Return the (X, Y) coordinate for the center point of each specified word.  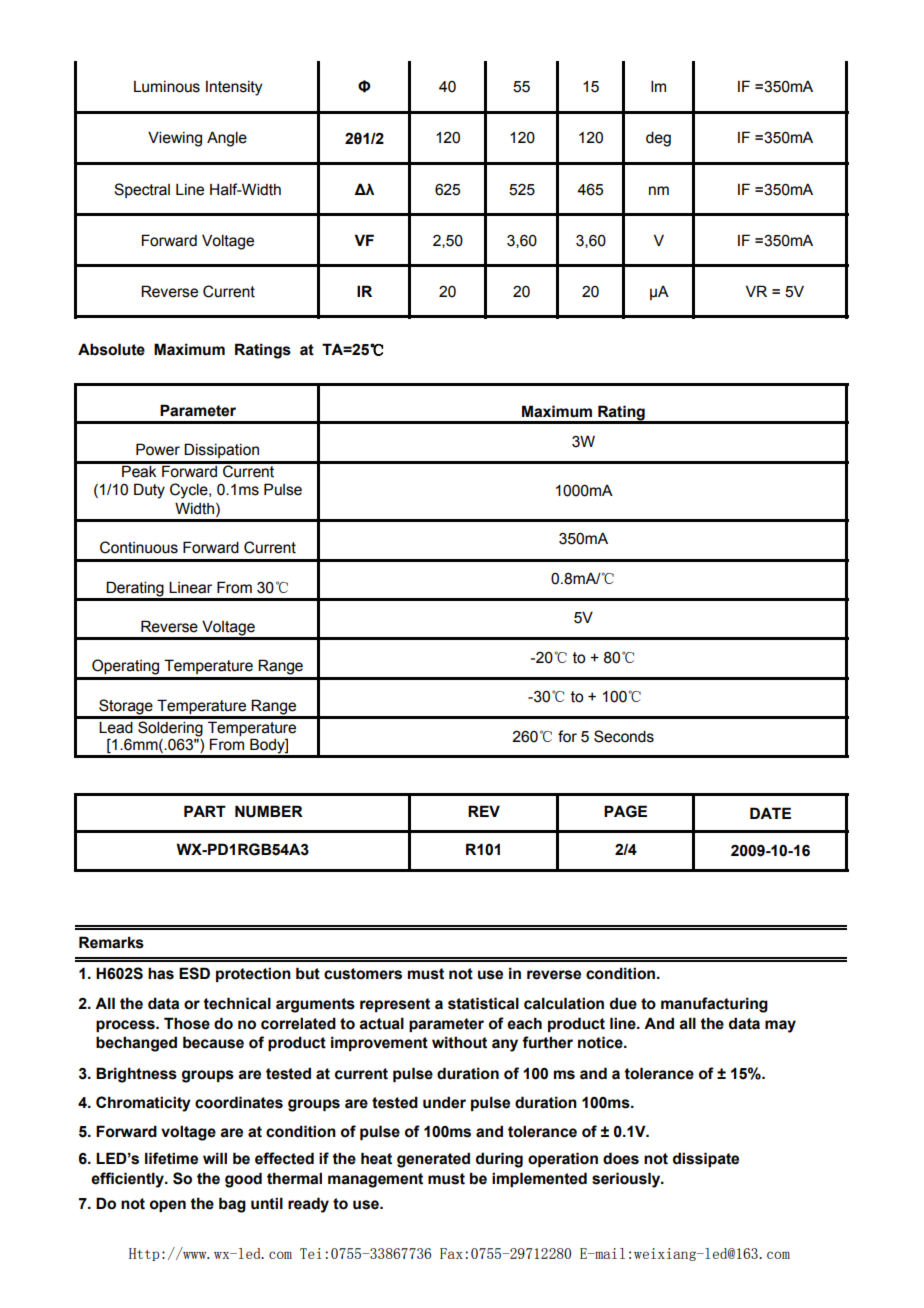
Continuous (139, 547)
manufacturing (714, 1005)
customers (363, 974)
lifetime (171, 1158)
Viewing (175, 139)
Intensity (234, 88)
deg (658, 139)
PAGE (625, 811)
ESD (194, 973)
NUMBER (269, 811)
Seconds (624, 736)
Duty (149, 491)
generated (433, 1160)
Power (158, 449)
